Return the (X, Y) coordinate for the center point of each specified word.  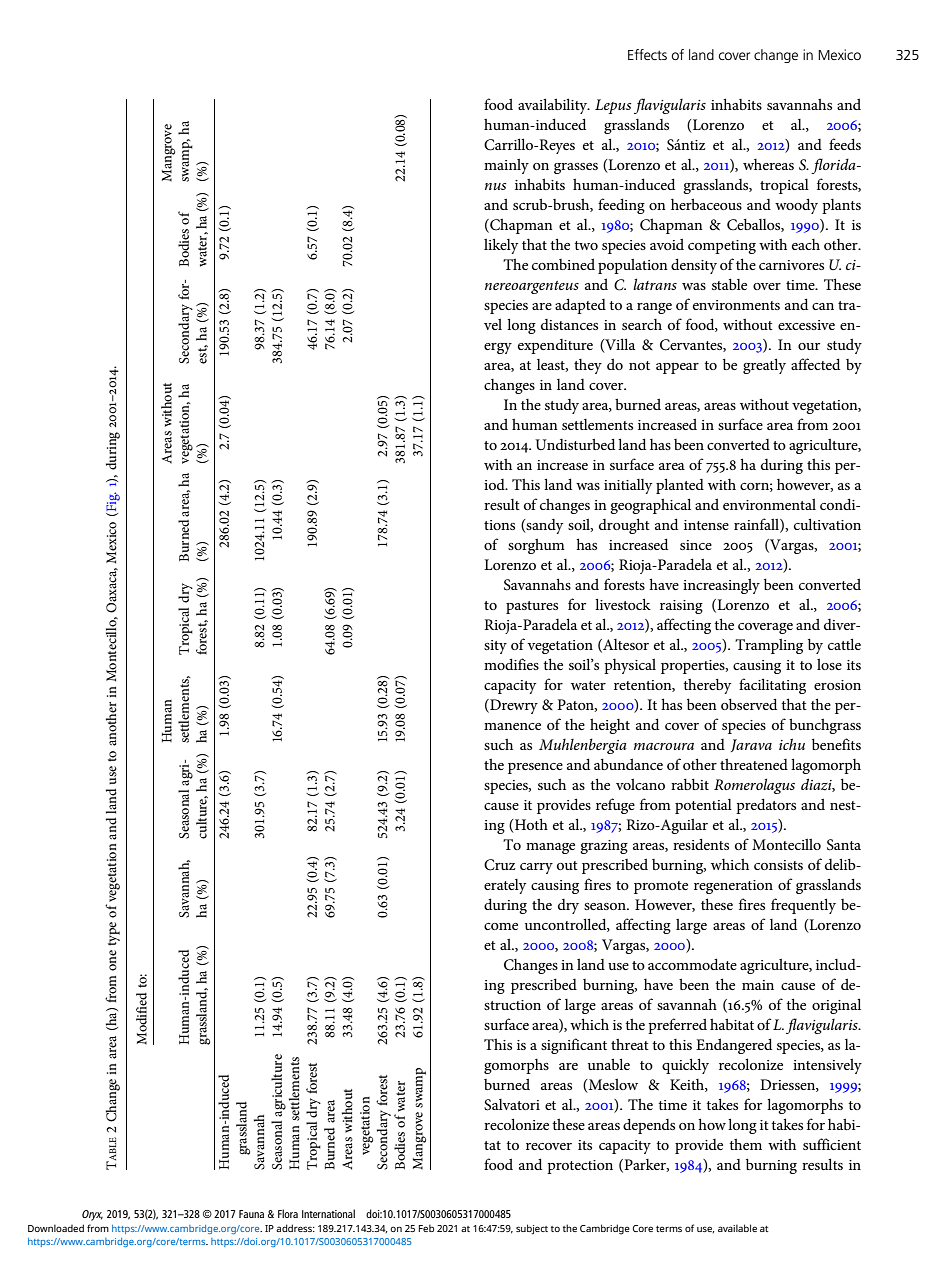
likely (501, 246)
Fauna (251, 1214)
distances (569, 324)
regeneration (733, 887)
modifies (511, 664)
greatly (764, 366)
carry (536, 868)
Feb (426, 1228)
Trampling (769, 646)
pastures (532, 607)
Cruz (500, 865)
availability (554, 106)
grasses (576, 168)
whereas (768, 164)
